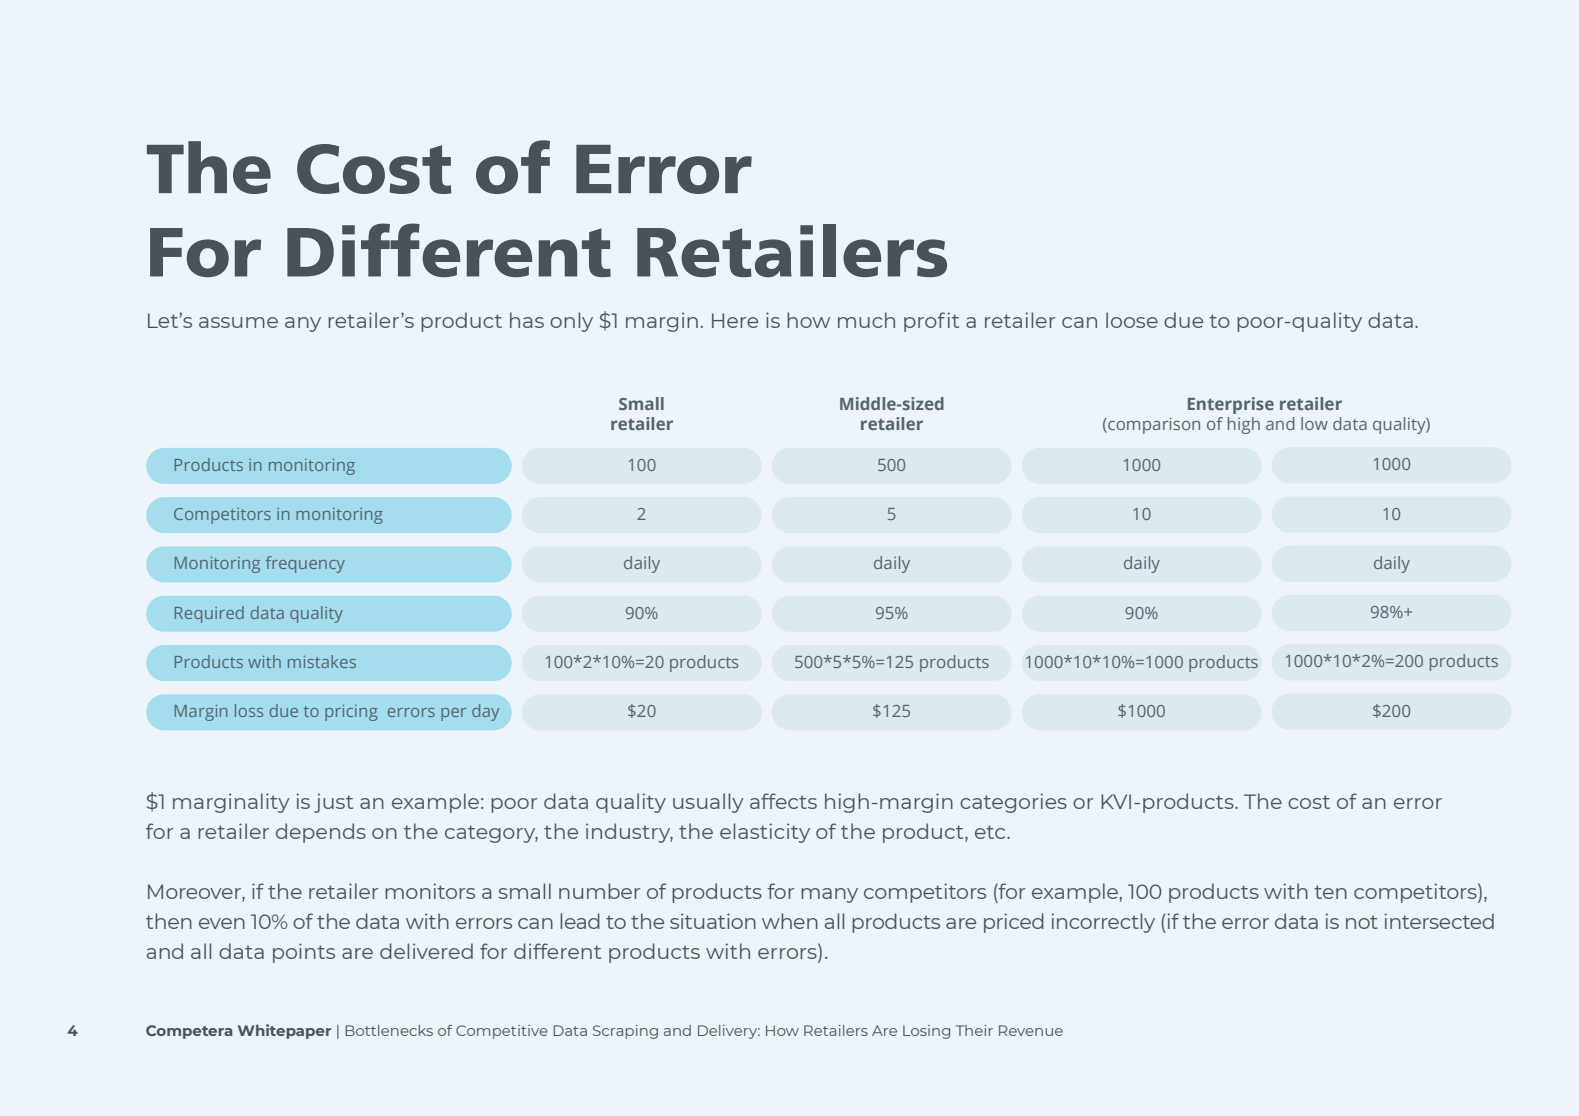 The height and width of the screenshot is (1116, 1579). Describe the element at coordinates (866, 320) in the screenshot. I see `much` at that location.
